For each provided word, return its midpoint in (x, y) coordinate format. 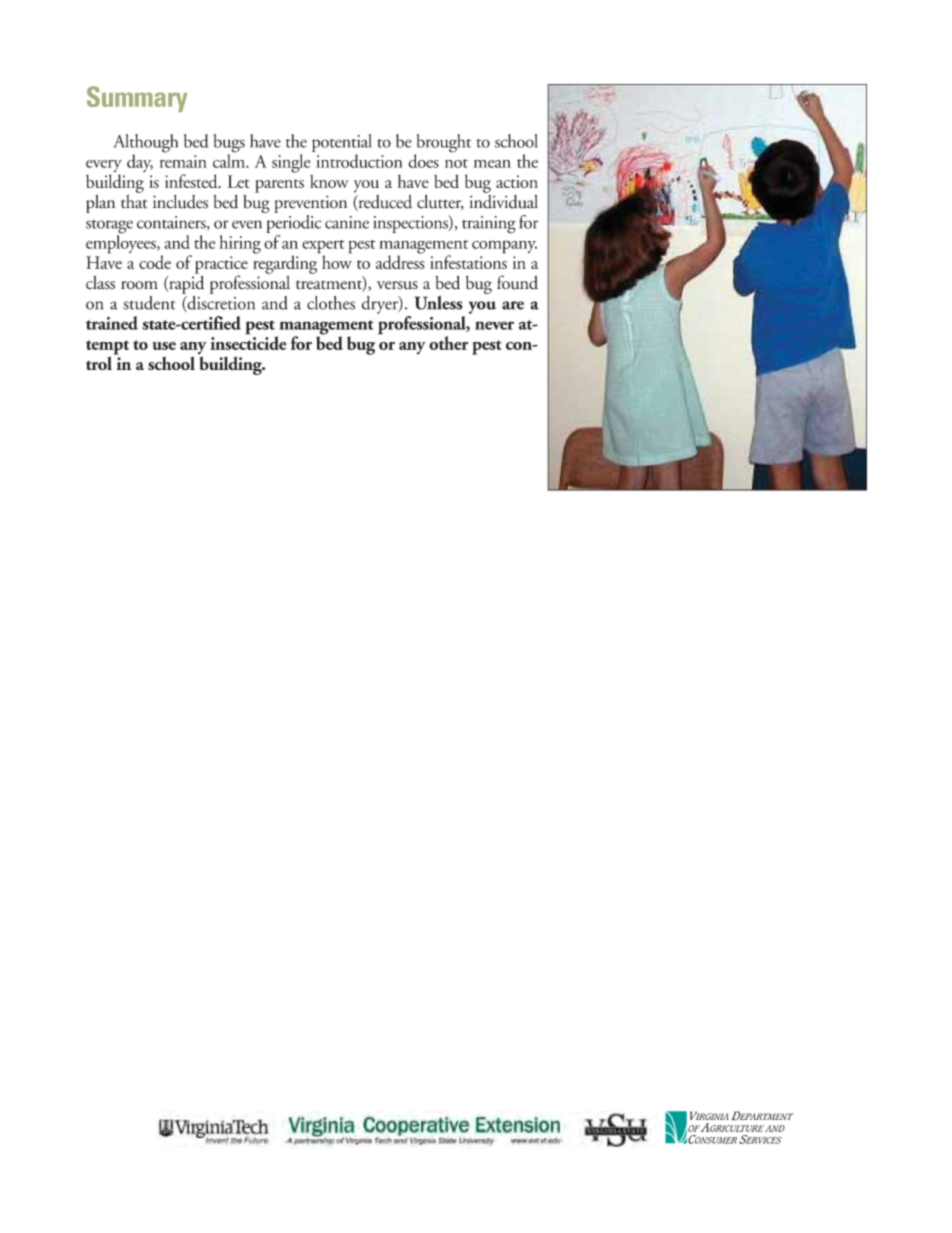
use (164, 346)
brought (443, 144)
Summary (137, 99)
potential (342, 144)
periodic (293, 224)
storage (109, 228)
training (489, 225)
